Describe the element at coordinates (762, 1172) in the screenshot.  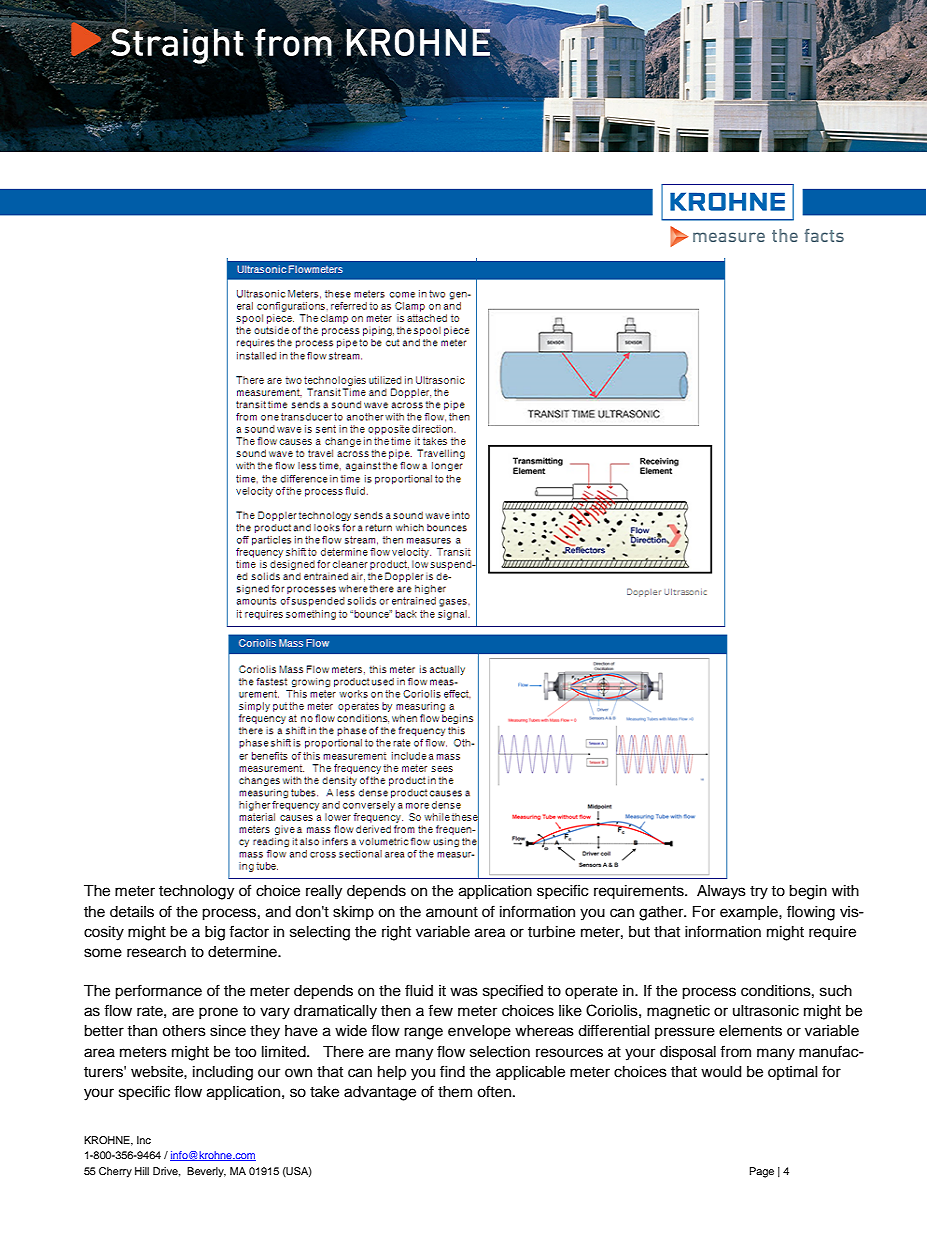
I see `Page` at that location.
